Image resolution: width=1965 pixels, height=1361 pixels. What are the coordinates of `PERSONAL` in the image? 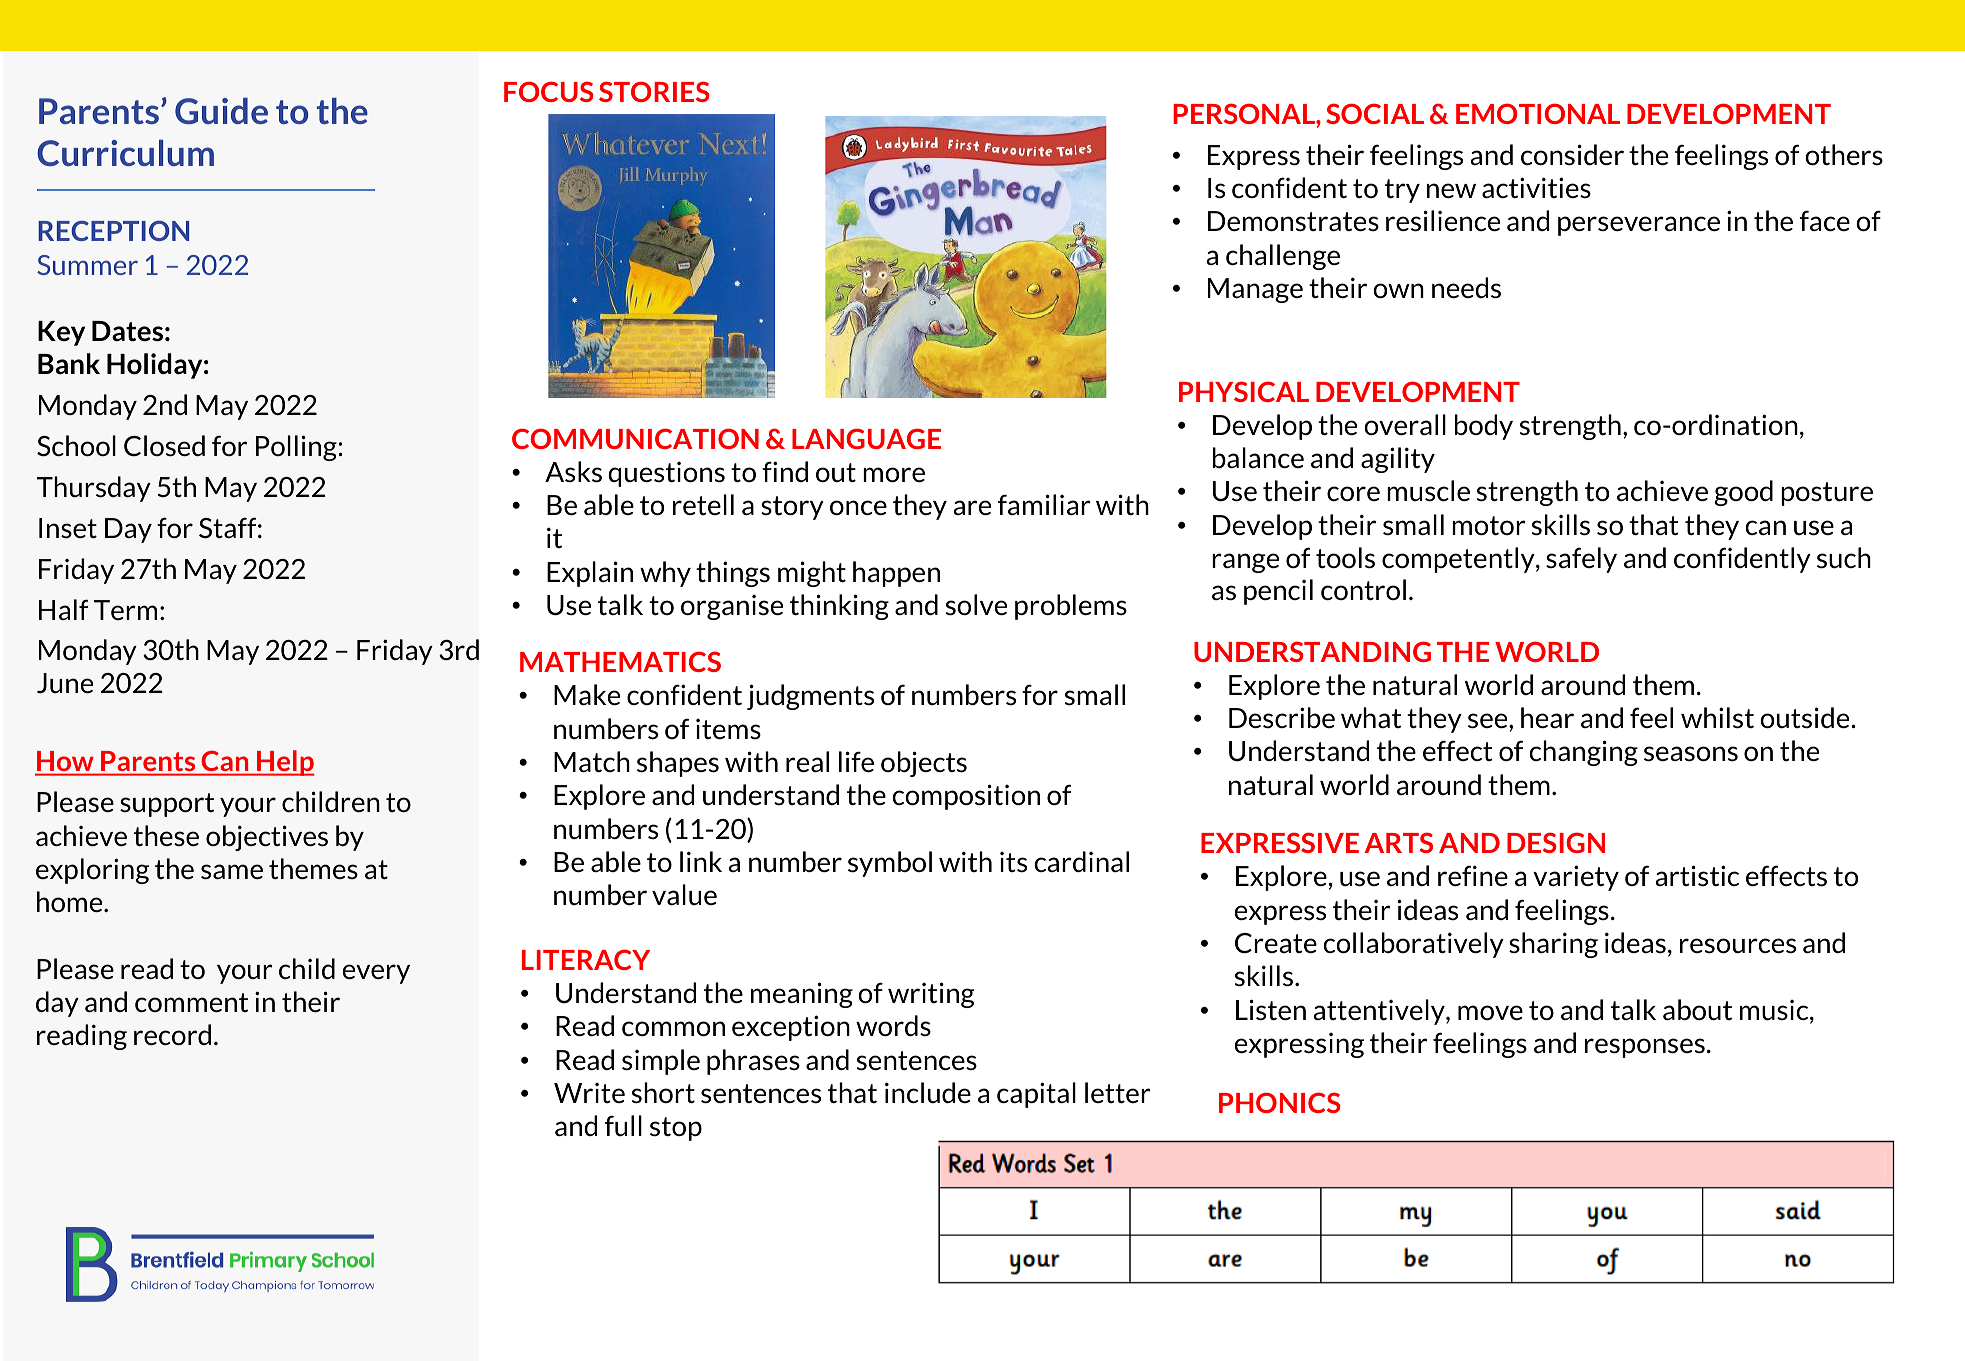 It's located at (1245, 113).
